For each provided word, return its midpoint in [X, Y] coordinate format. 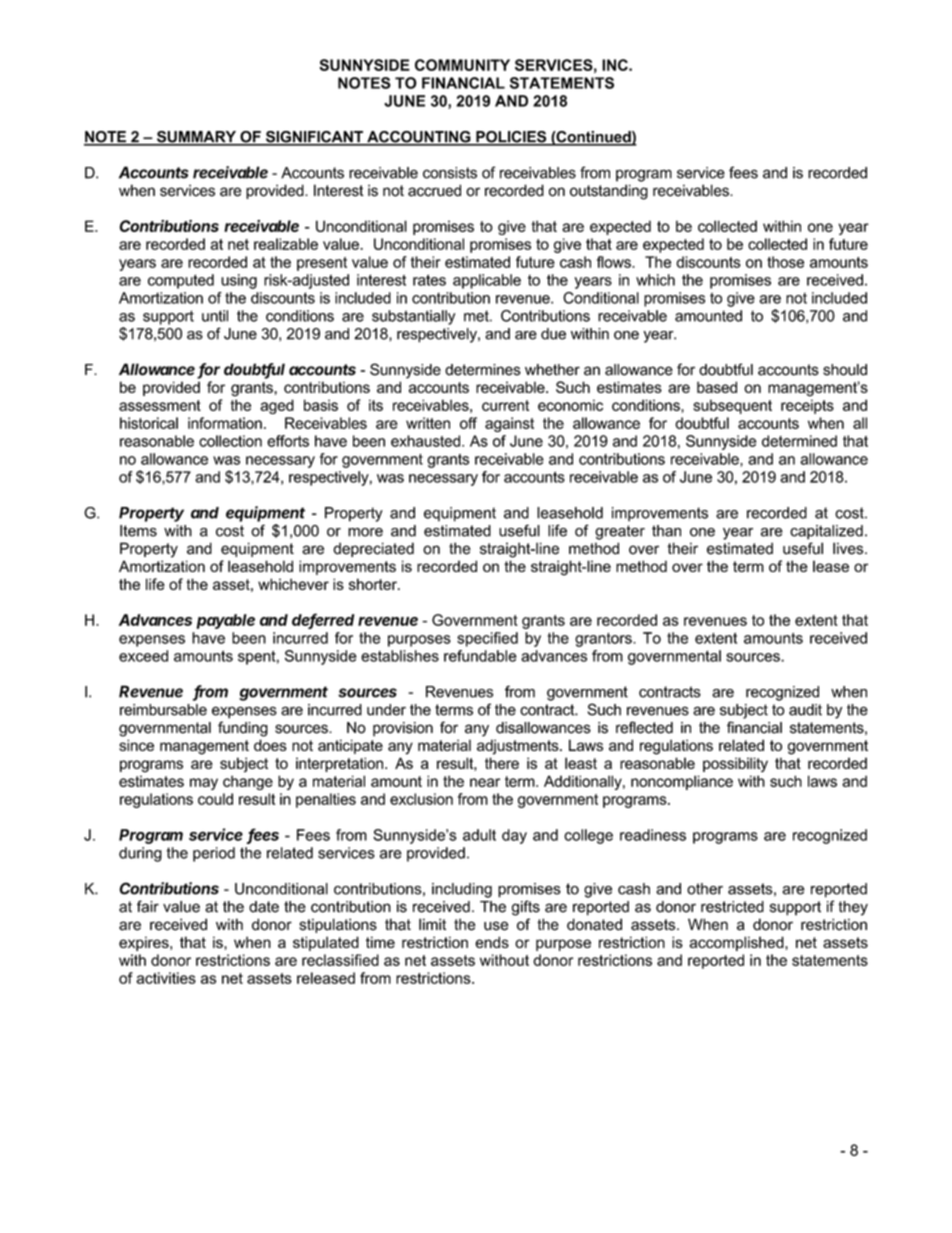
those [785, 262]
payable [225, 621]
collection [230, 441]
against [509, 424]
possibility [735, 764]
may [204, 784]
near [485, 782]
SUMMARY [196, 138]
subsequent [732, 406]
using [239, 281]
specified [487, 639]
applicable [487, 281]
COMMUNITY [462, 65]
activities [166, 978]
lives [849, 548]
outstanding [609, 192]
